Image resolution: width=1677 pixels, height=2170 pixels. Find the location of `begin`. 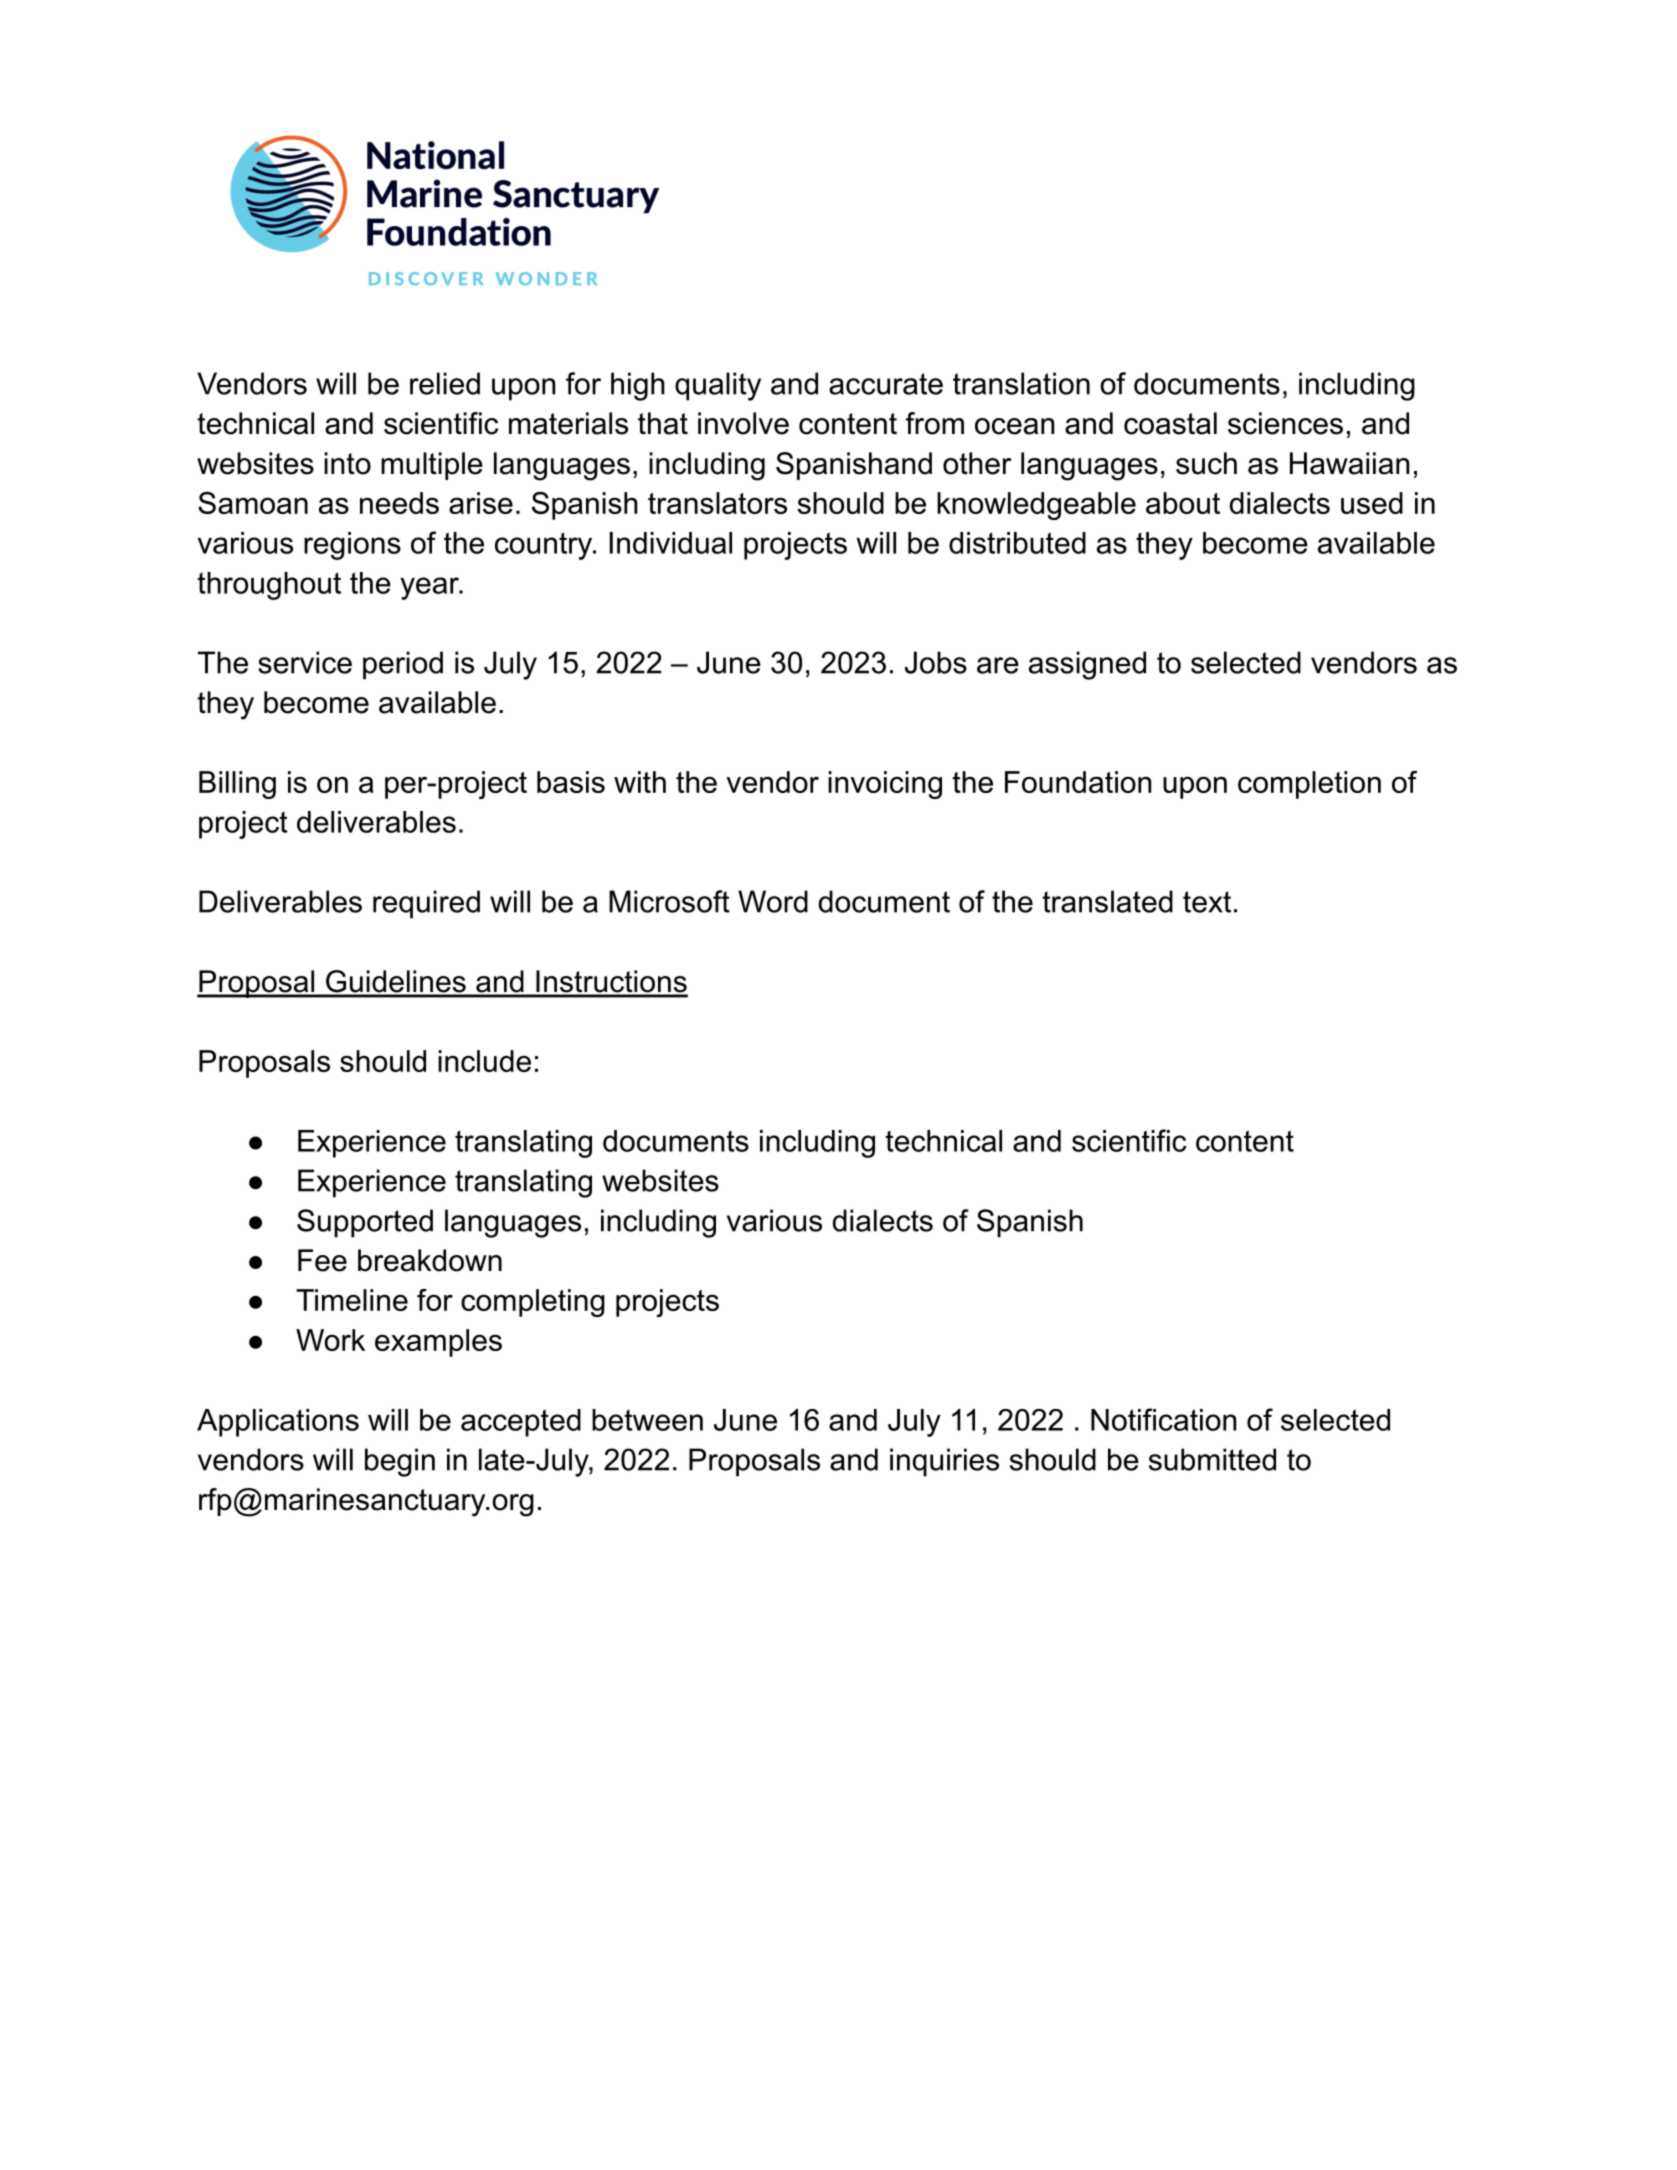

begin is located at coordinates (400, 1462).
